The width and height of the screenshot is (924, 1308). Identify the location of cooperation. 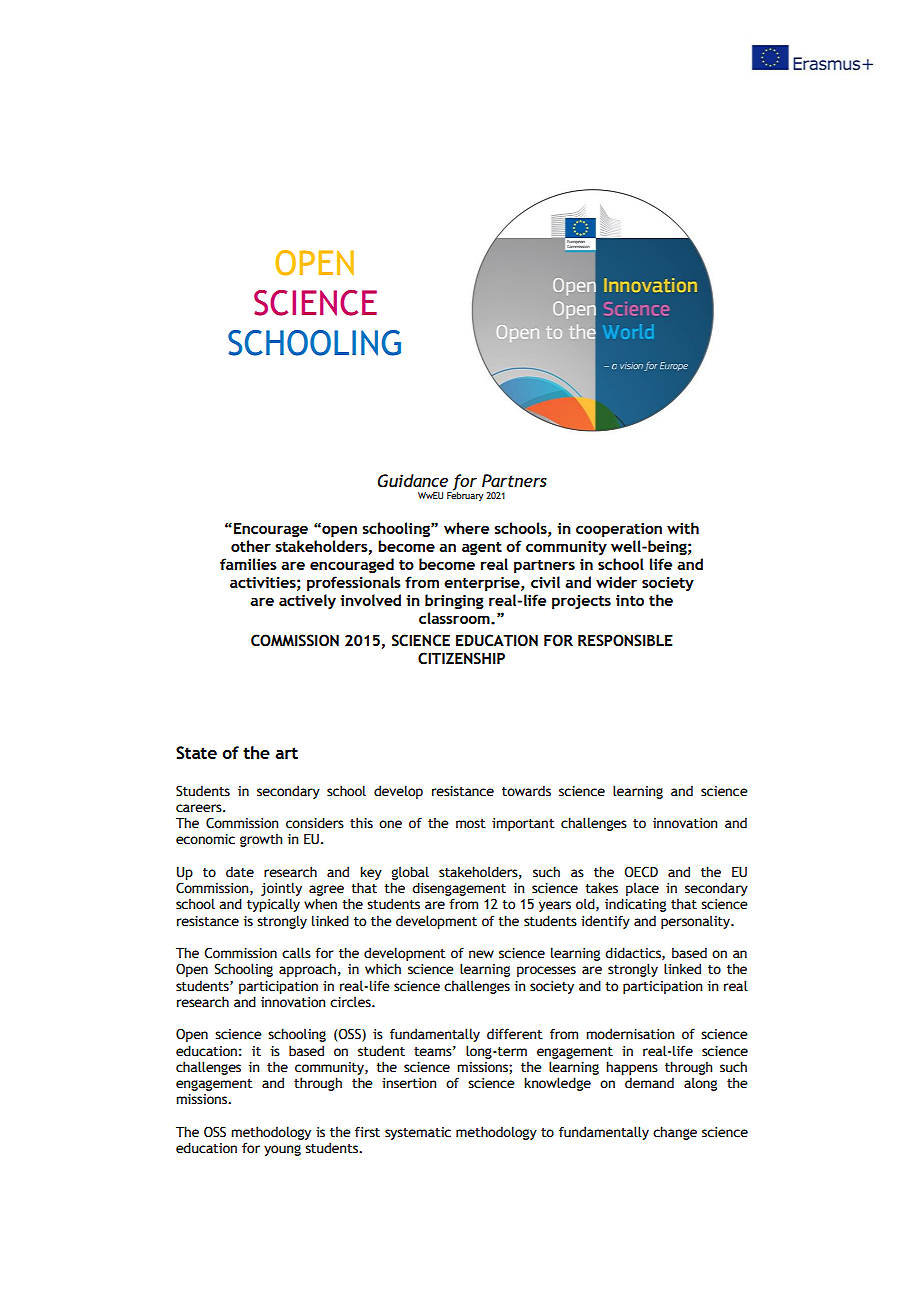
(619, 530).
